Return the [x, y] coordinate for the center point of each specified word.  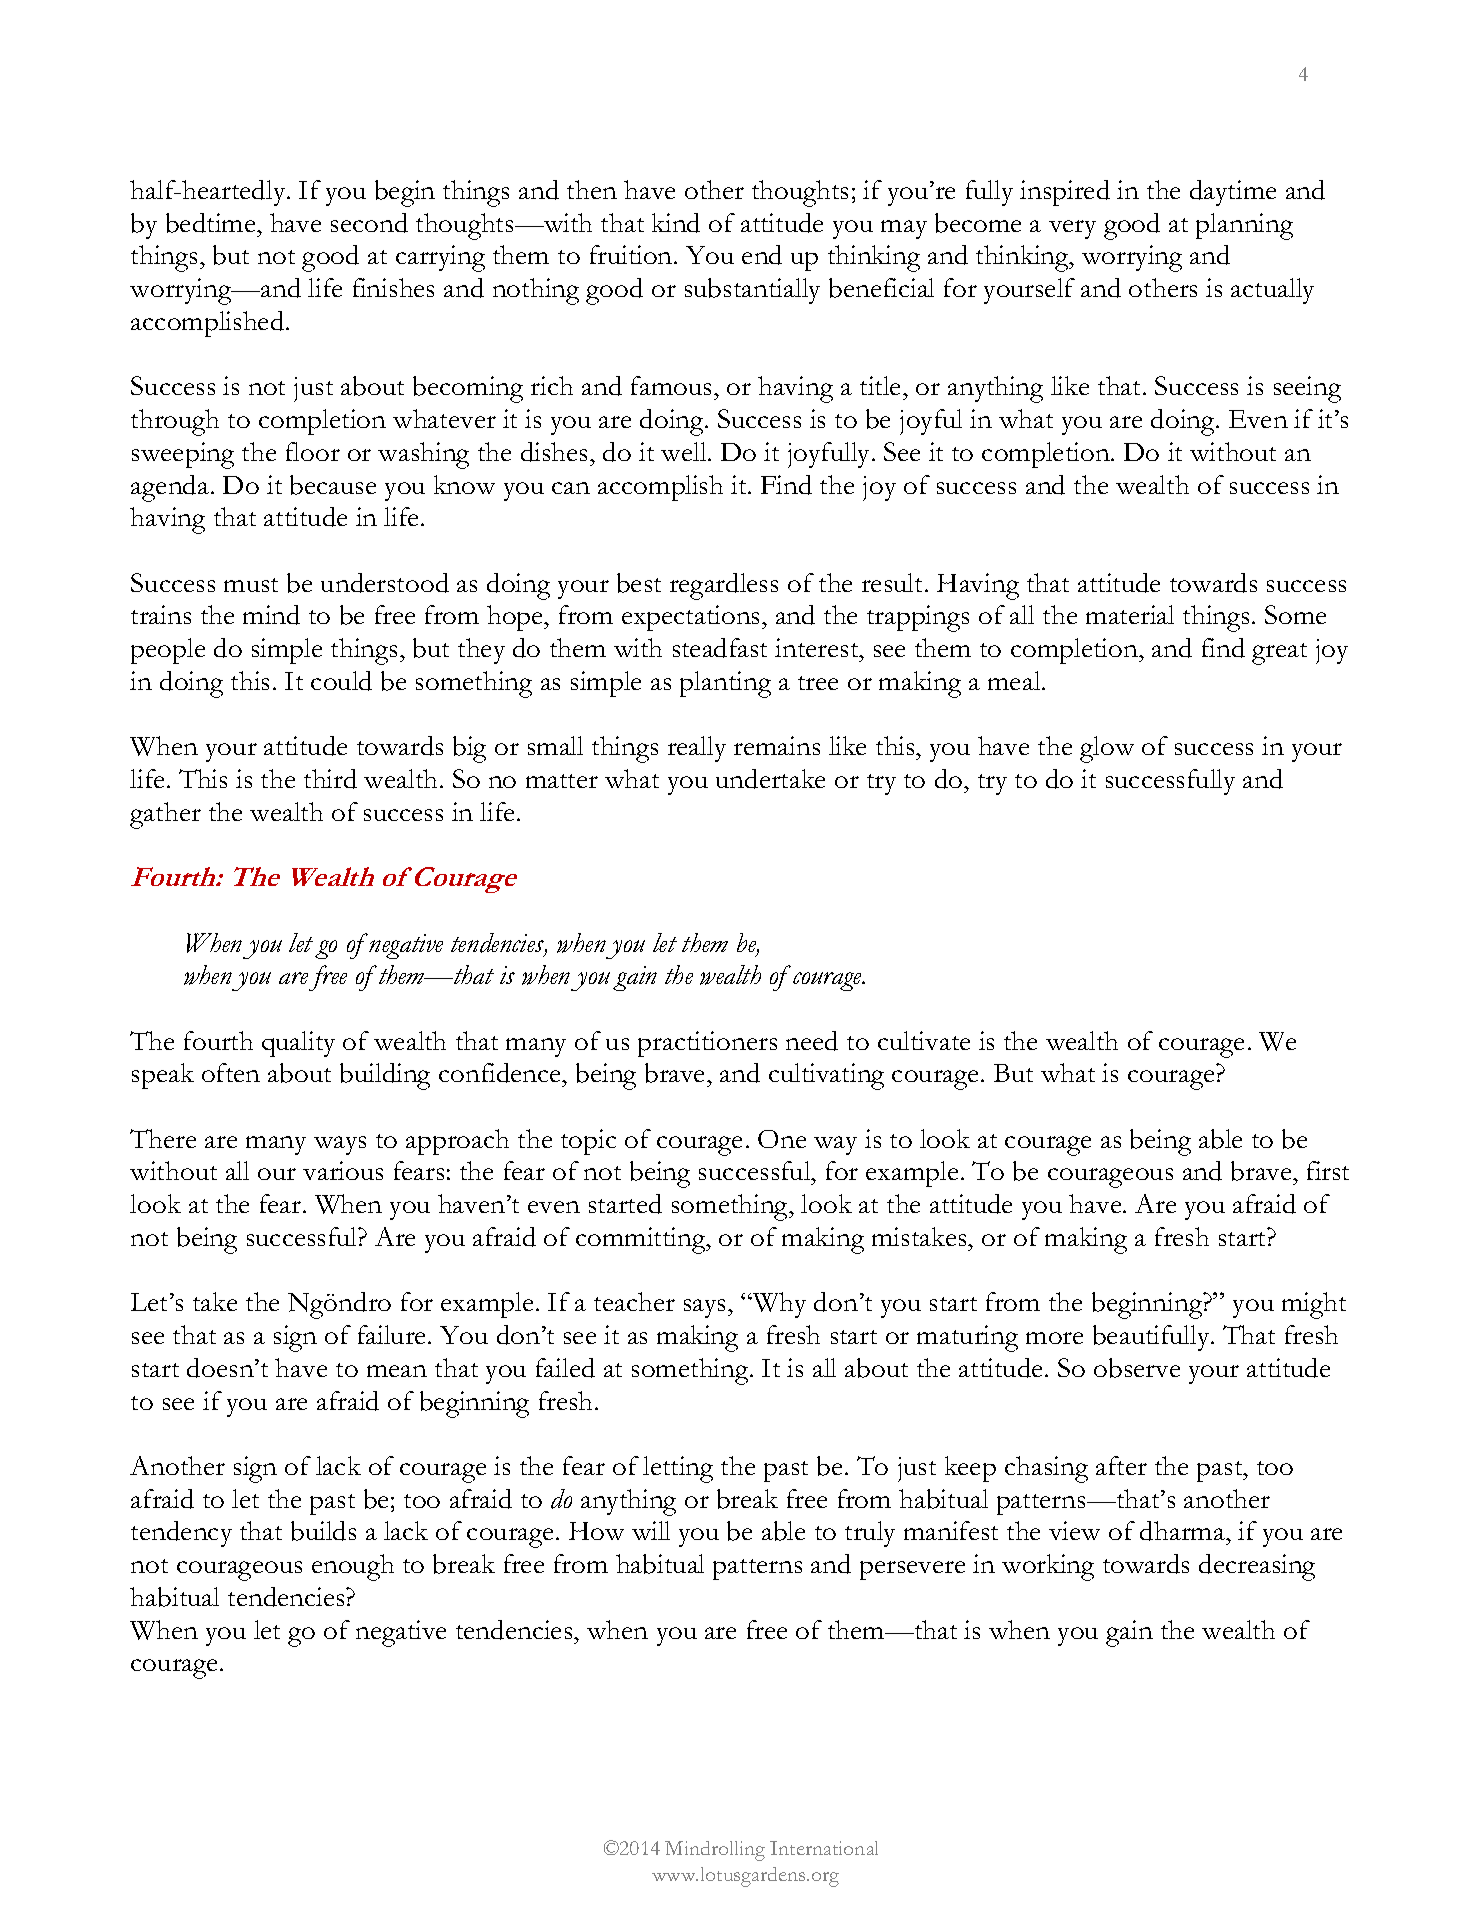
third [330, 779]
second [369, 223]
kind [676, 223]
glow [1107, 749]
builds [323, 1531]
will [651, 1530]
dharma [1183, 1531]
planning [1244, 226]
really [697, 749]
